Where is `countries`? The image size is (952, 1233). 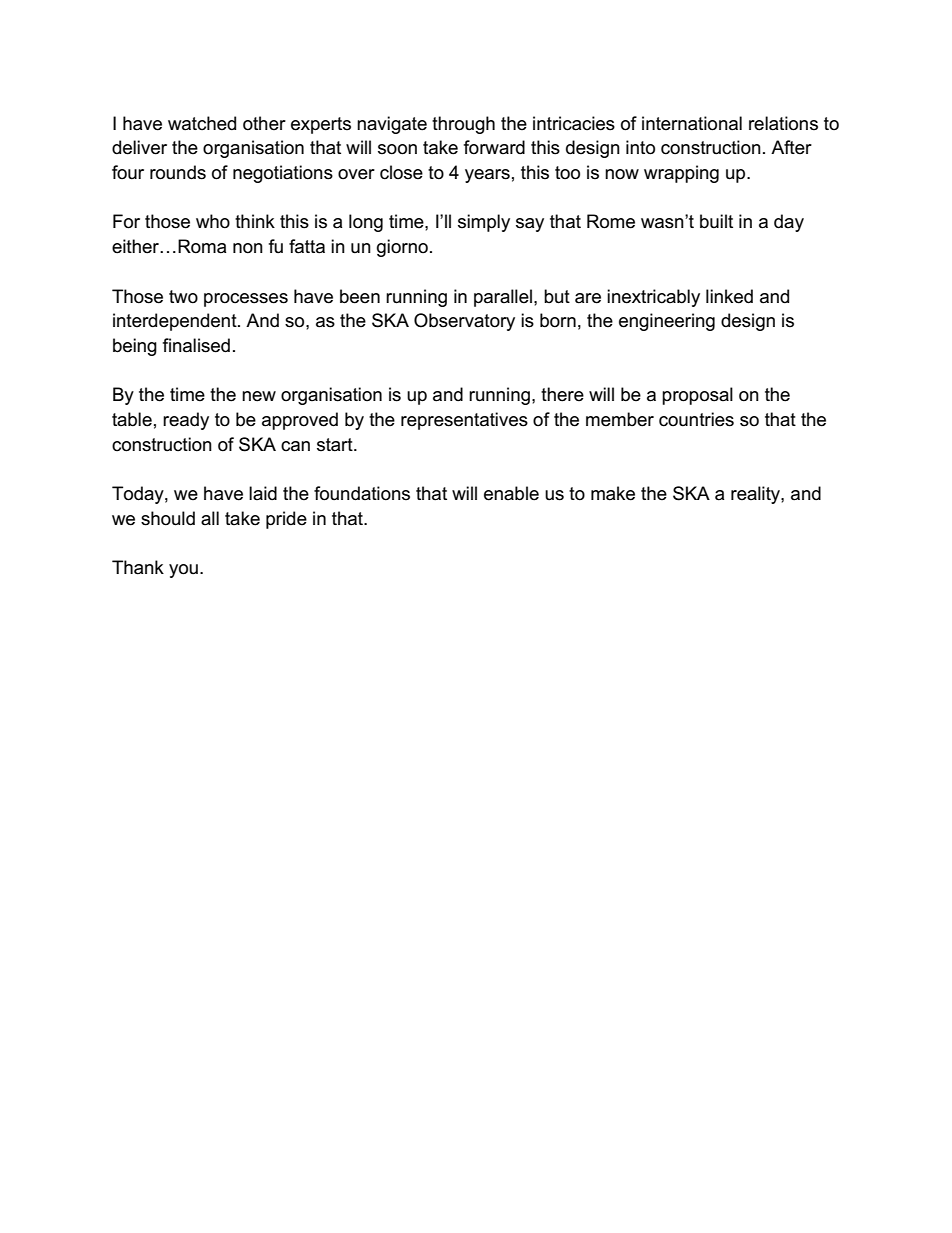
countries is located at coordinates (696, 419).
